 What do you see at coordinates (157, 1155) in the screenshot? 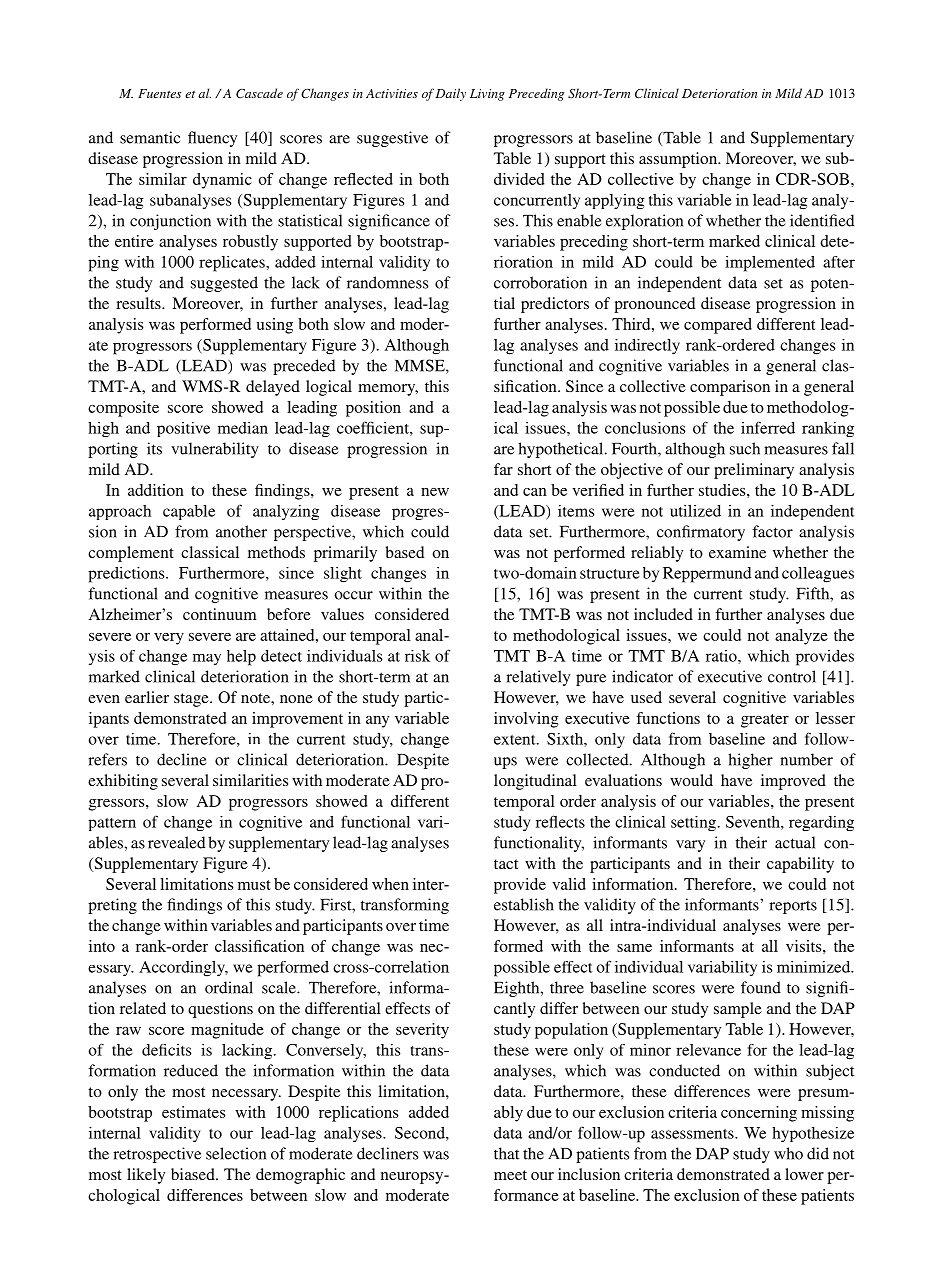
I see `retrospective` at bounding box center [157, 1155].
